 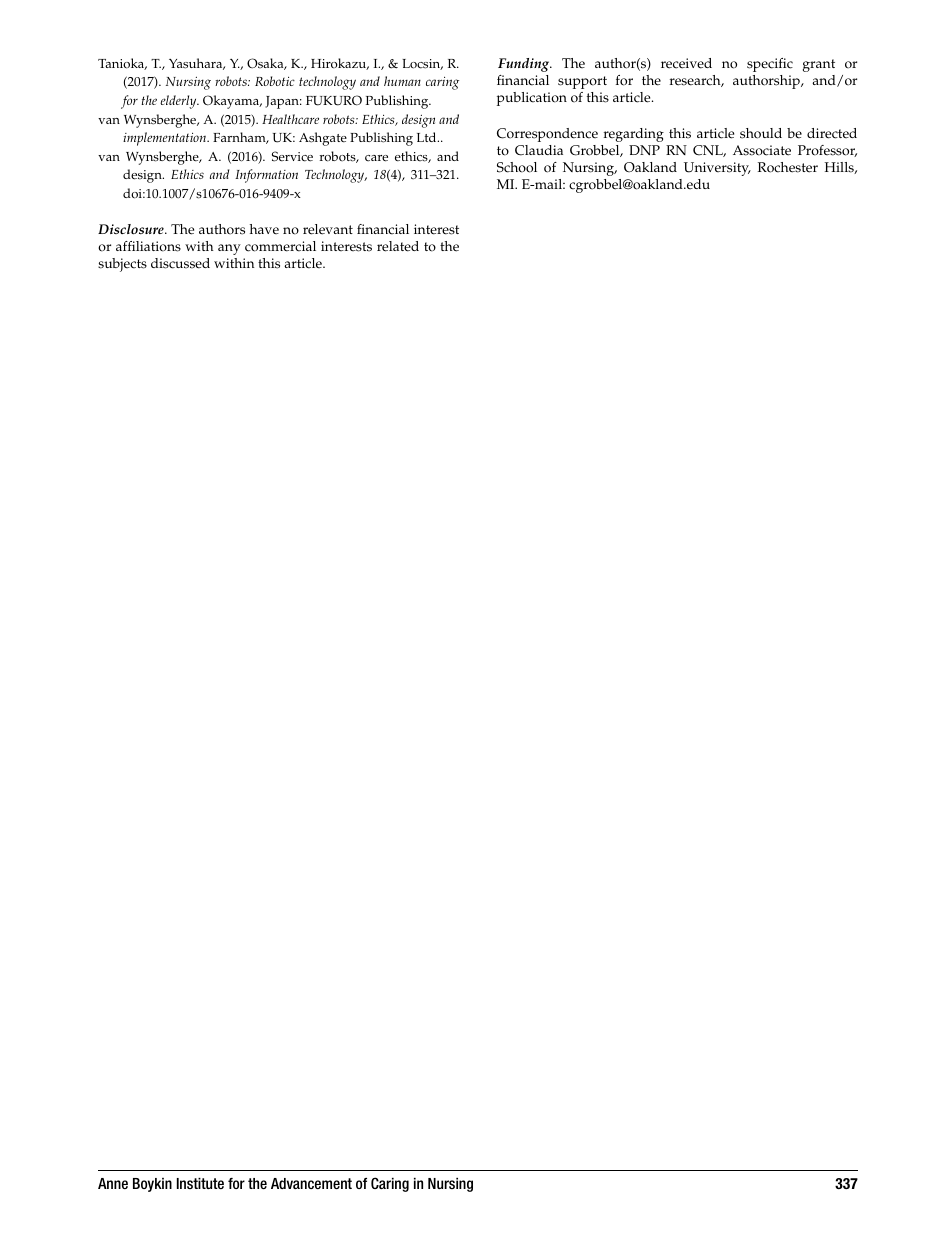 What do you see at coordinates (717, 169) in the page?
I see `University` at bounding box center [717, 169].
